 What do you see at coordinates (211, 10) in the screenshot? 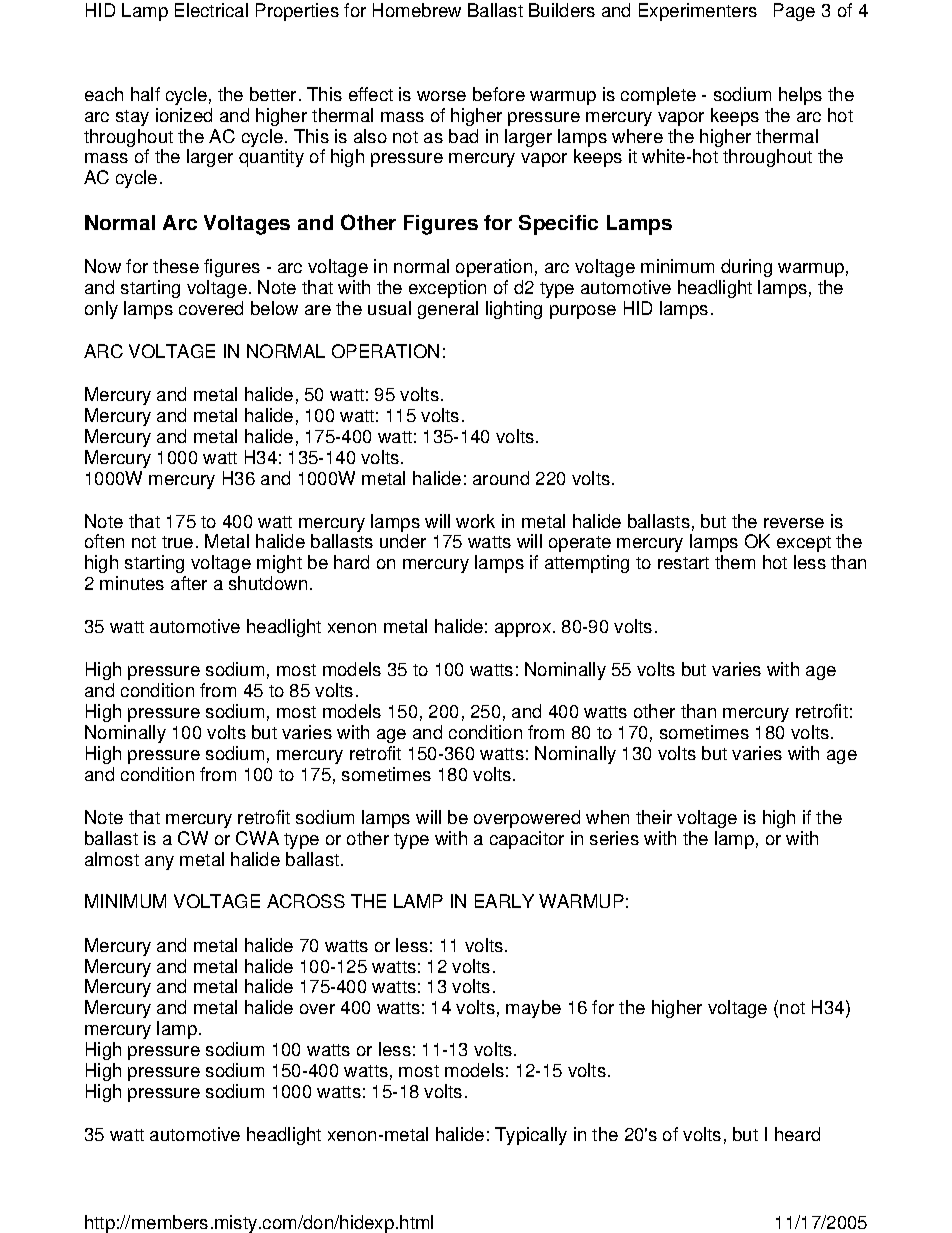
I see `Electrical` at bounding box center [211, 10].
